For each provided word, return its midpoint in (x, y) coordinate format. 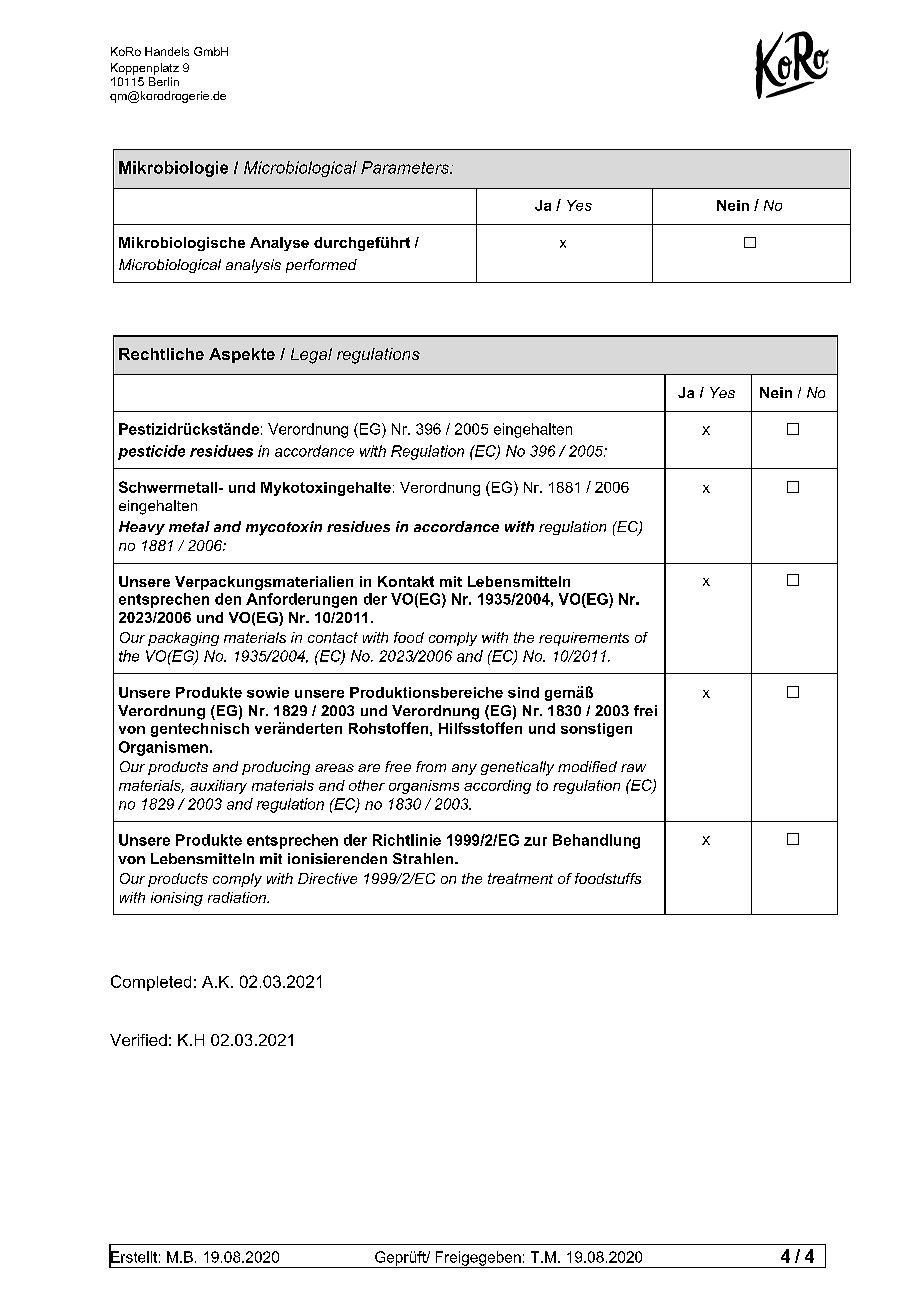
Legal (311, 356)
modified (587, 766)
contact (333, 637)
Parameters (406, 167)
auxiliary (218, 787)
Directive (327, 878)
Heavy (142, 528)
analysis (253, 266)
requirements (584, 639)
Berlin (164, 81)
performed (321, 266)
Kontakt (406, 581)
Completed (151, 983)
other (367, 785)
